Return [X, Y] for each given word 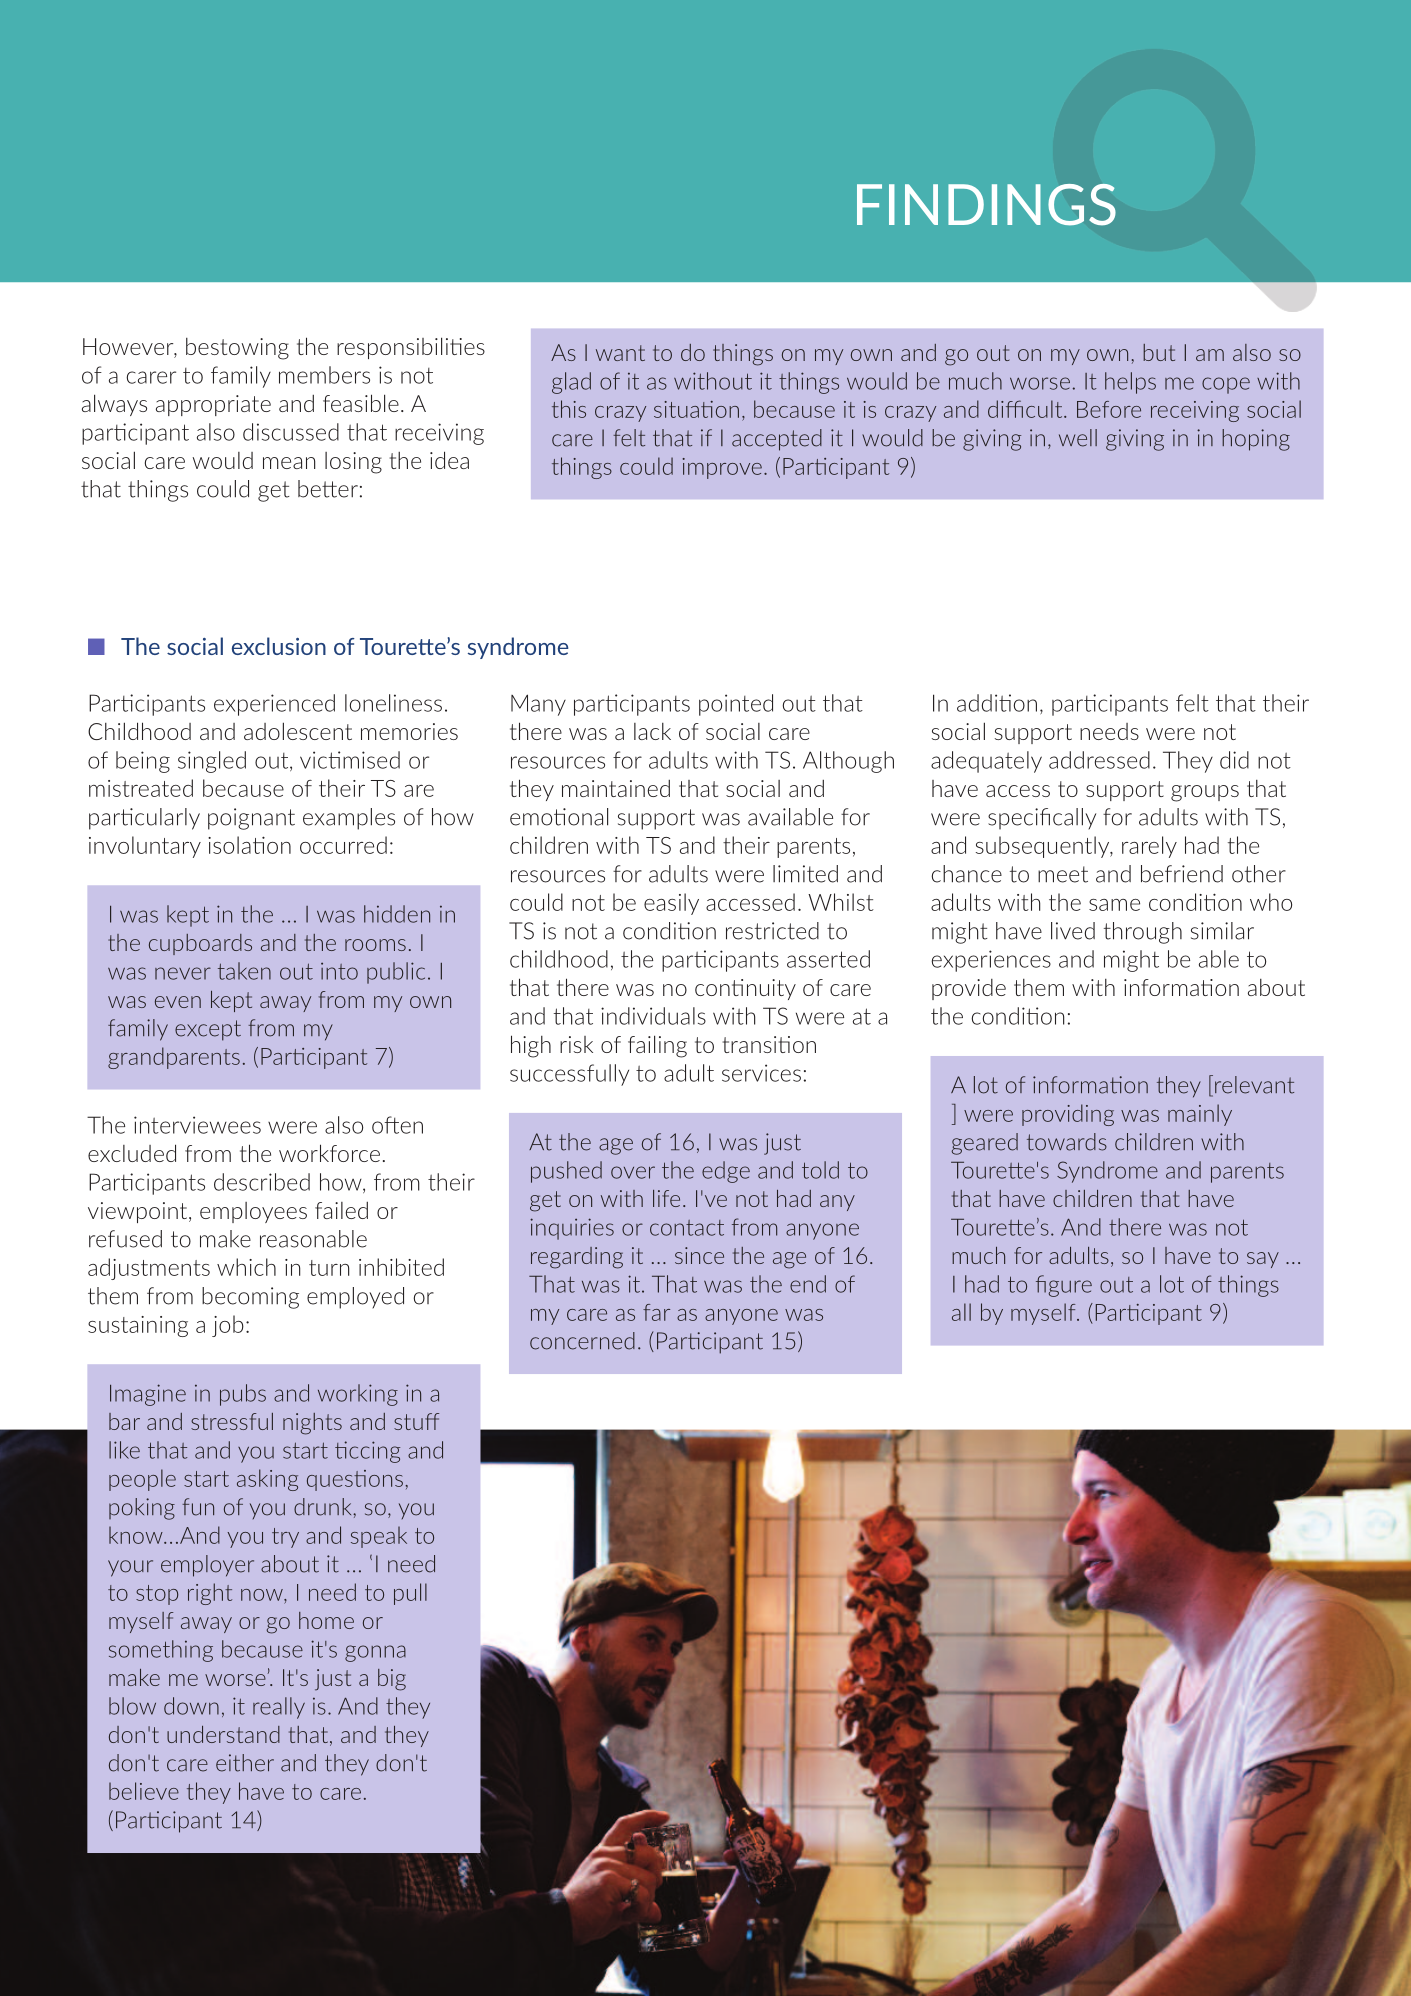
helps [1130, 383]
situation [696, 409]
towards [1067, 1142]
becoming [250, 1298]
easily [671, 904]
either [245, 1763]
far [656, 1312]
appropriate [213, 405]
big [392, 1680]
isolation [249, 845]
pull [410, 1594]
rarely [1149, 847]
